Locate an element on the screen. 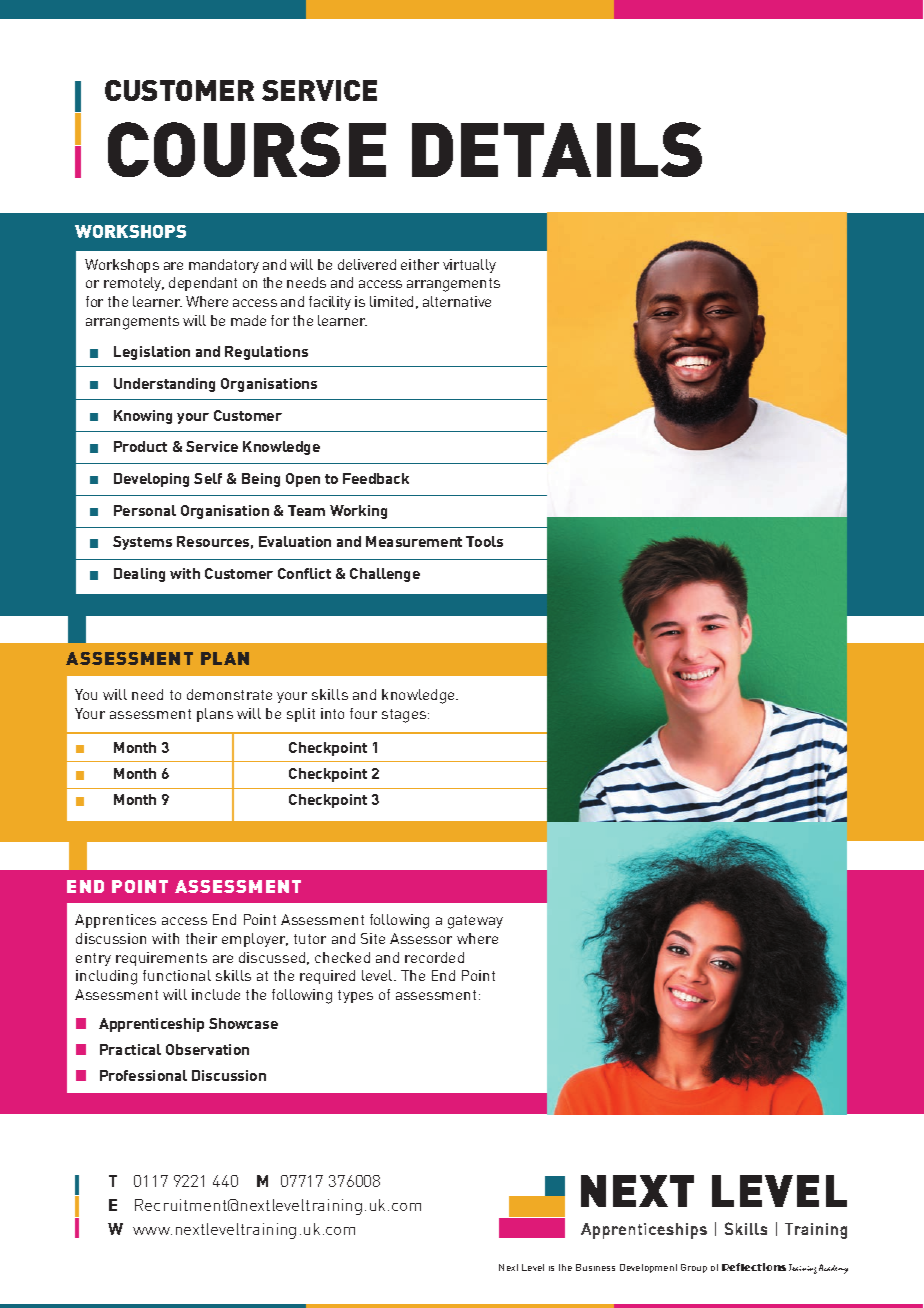 The image size is (924, 1308). Tools is located at coordinates (484, 541).
